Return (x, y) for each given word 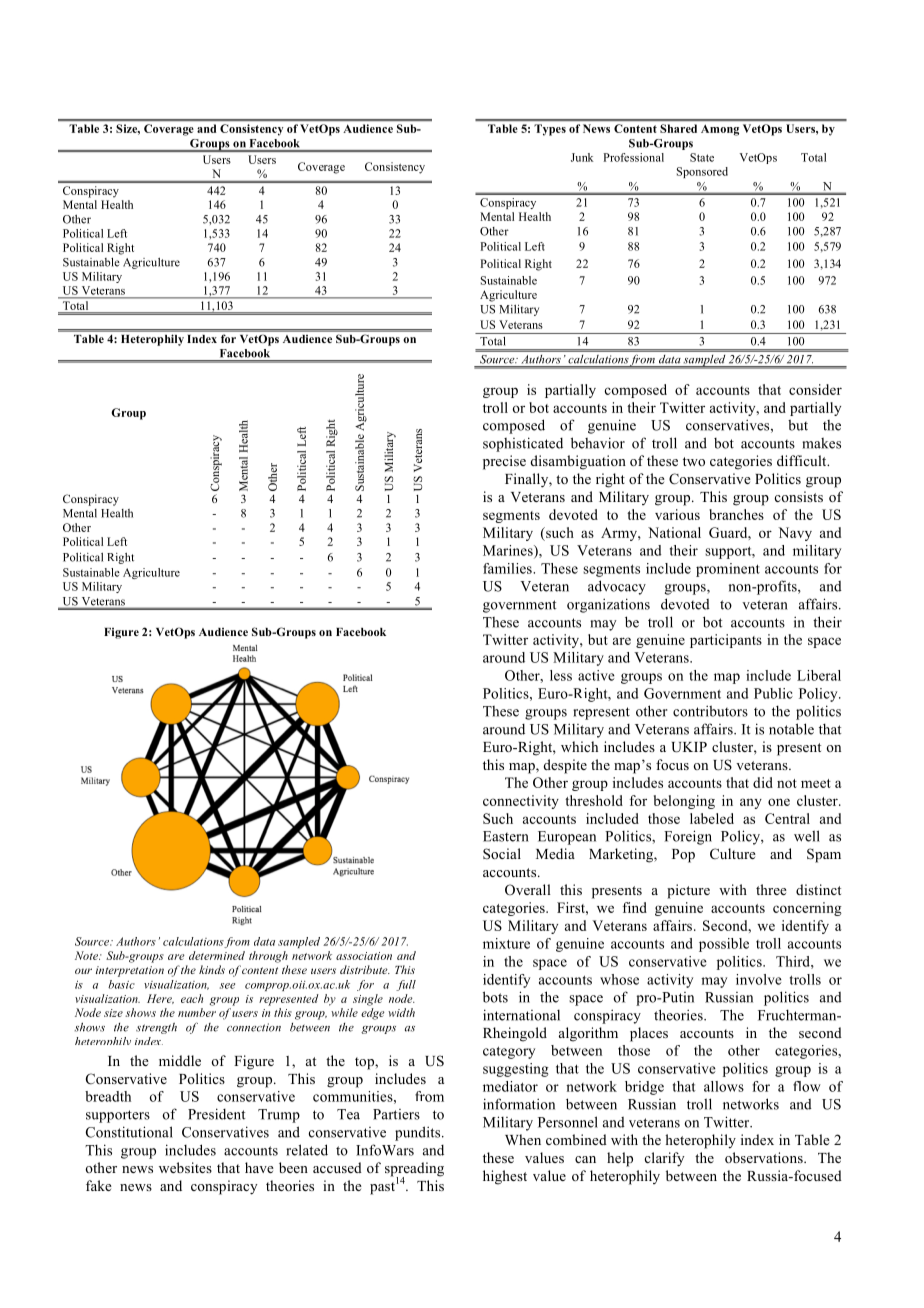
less (561, 675)
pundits (419, 1133)
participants (726, 641)
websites (185, 1167)
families (508, 568)
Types (550, 130)
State (702, 157)
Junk (582, 157)
